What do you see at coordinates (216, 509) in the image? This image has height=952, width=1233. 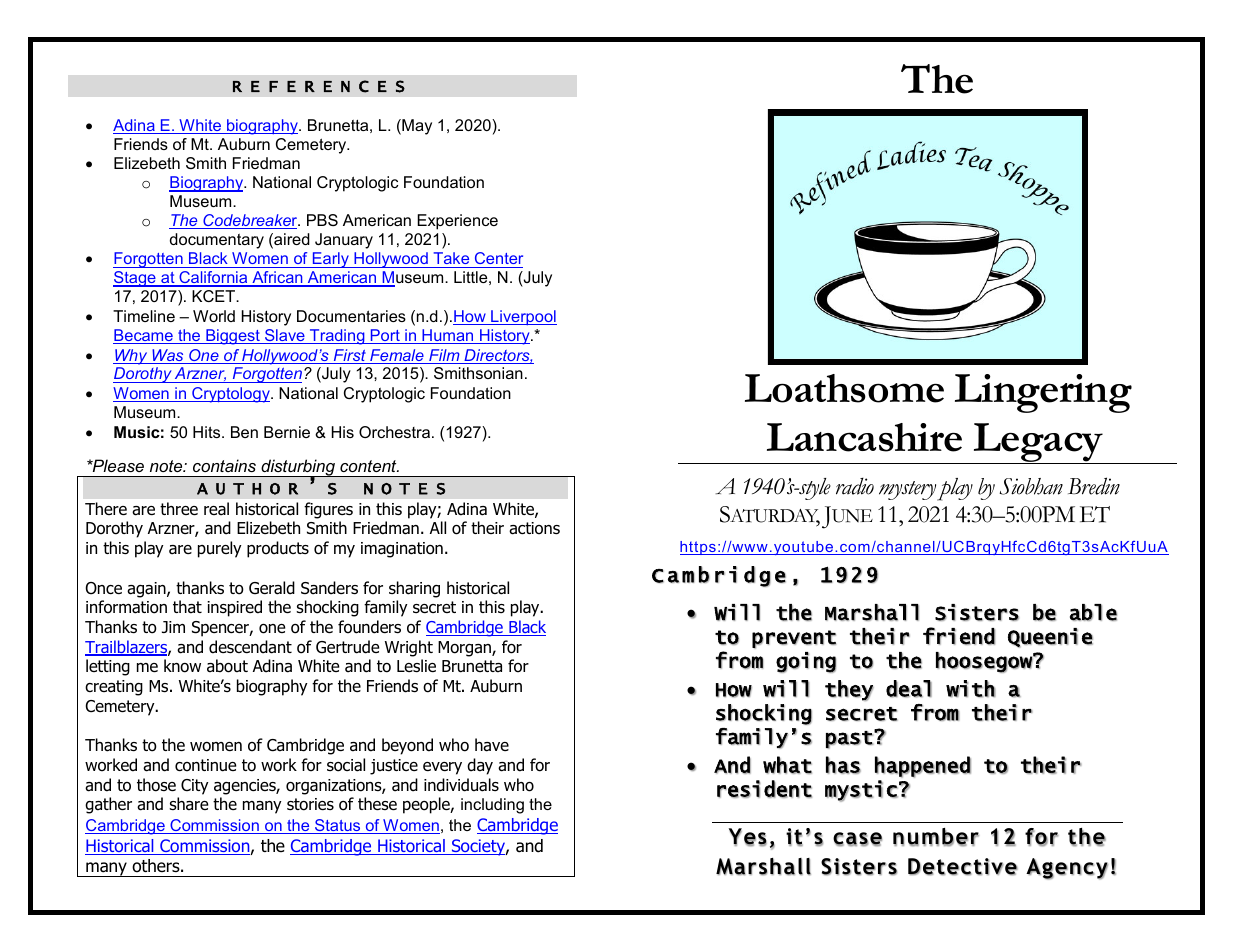 I see `real` at bounding box center [216, 509].
